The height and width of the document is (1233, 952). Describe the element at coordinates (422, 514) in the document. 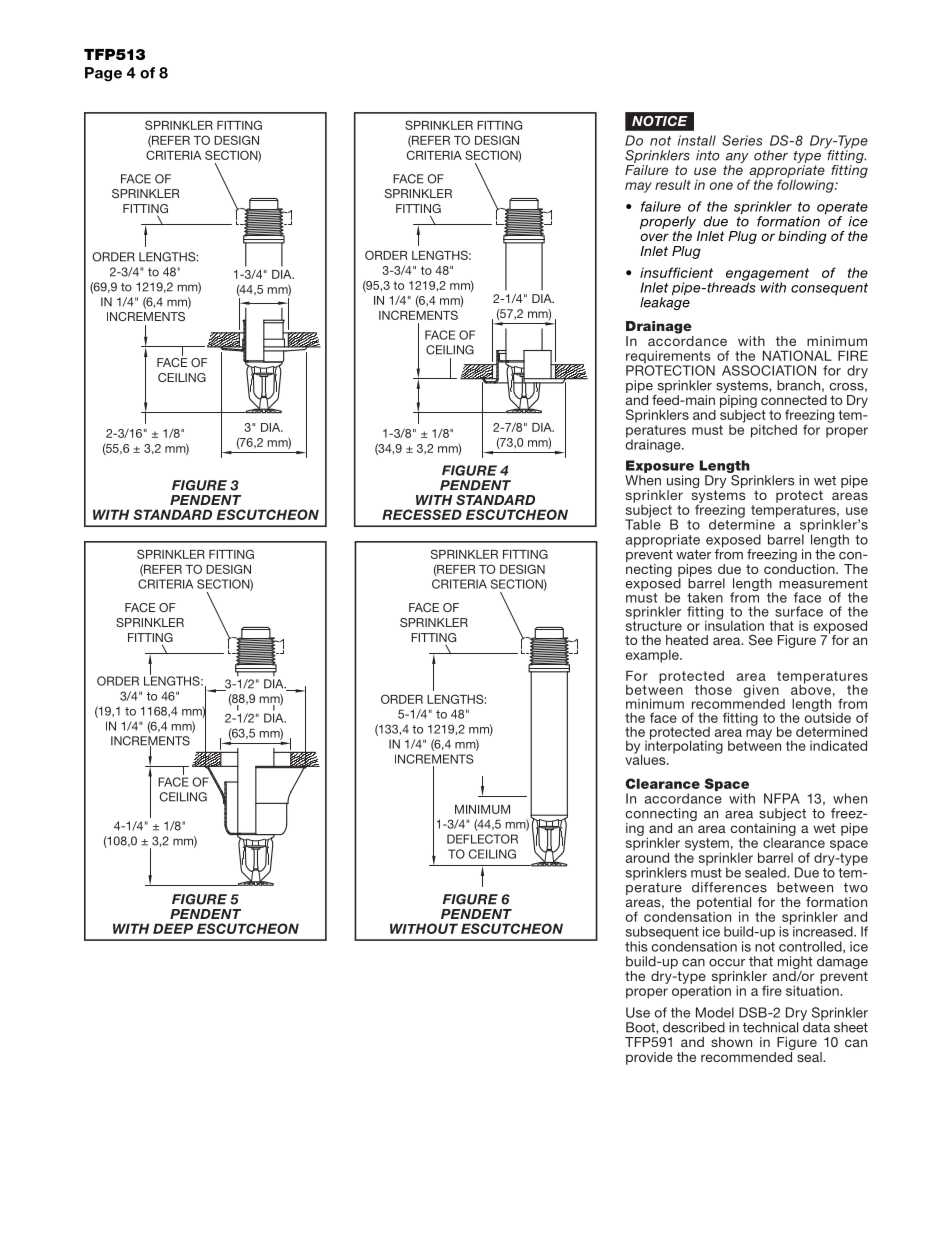

I see `RECESSED` at that location.
